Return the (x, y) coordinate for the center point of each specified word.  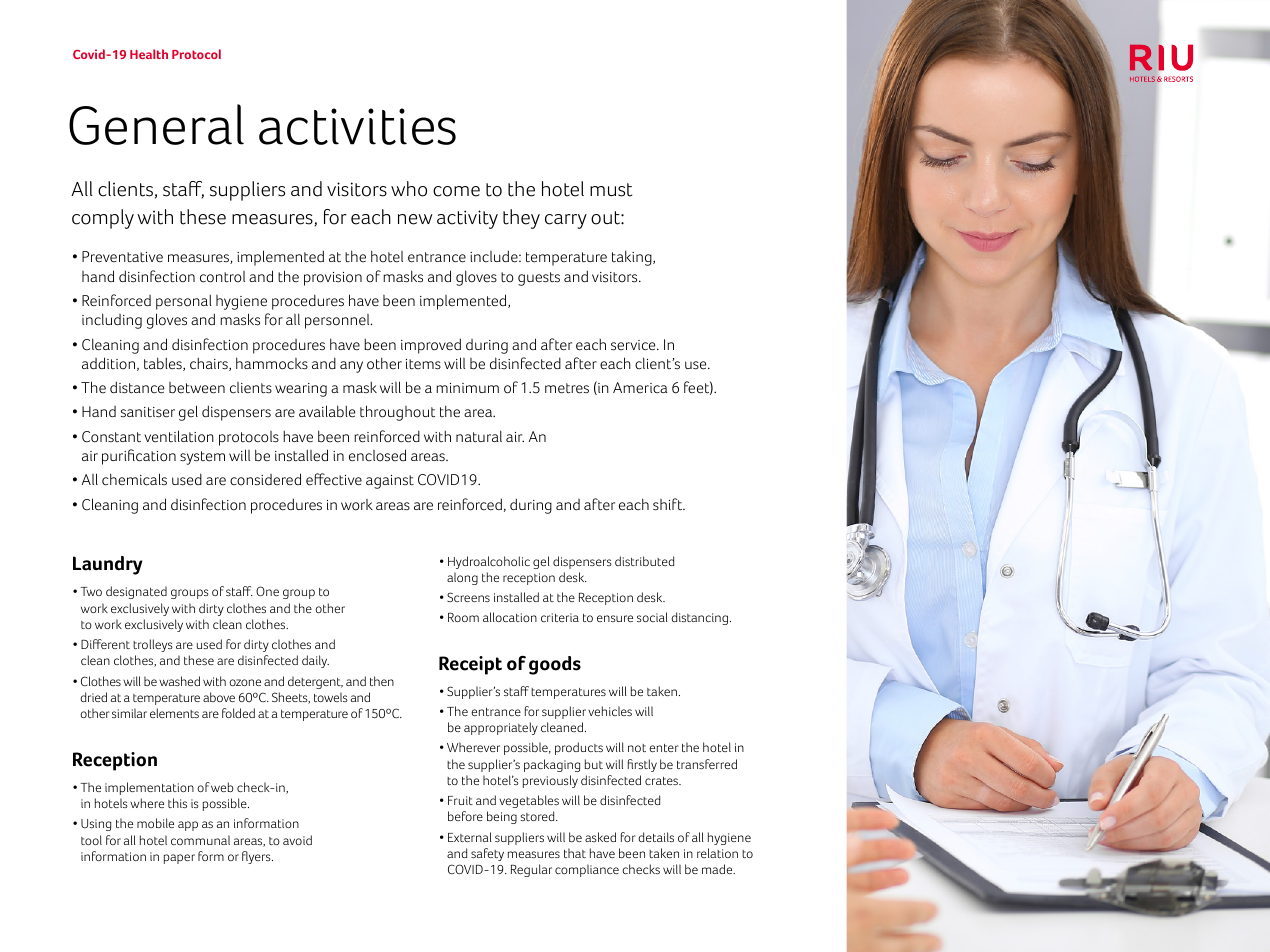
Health (149, 54)
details (656, 837)
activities (357, 126)
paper (179, 859)
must (611, 190)
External (470, 837)
